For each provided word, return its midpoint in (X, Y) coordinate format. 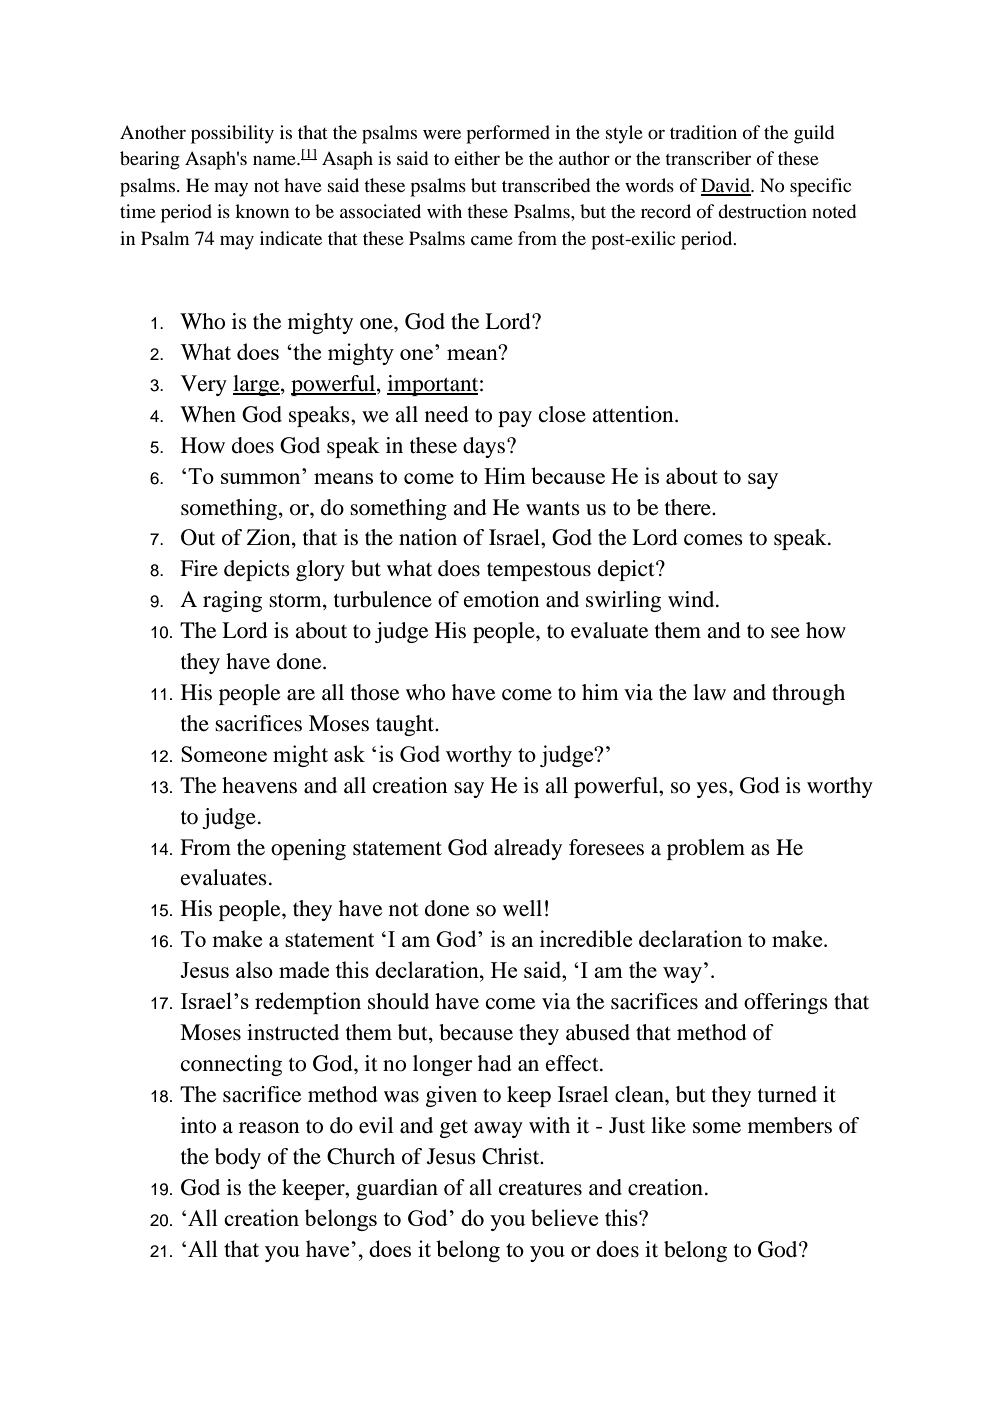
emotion (501, 599)
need (447, 414)
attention (634, 414)
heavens (259, 785)
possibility (232, 134)
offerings (786, 1003)
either (477, 158)
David (727, 186)
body (238, 1158)
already (528, 849)
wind (692, 599)
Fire (199, 568)
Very (204, 385)
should (398, 1001)
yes (712, 790)
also (254, 969)
